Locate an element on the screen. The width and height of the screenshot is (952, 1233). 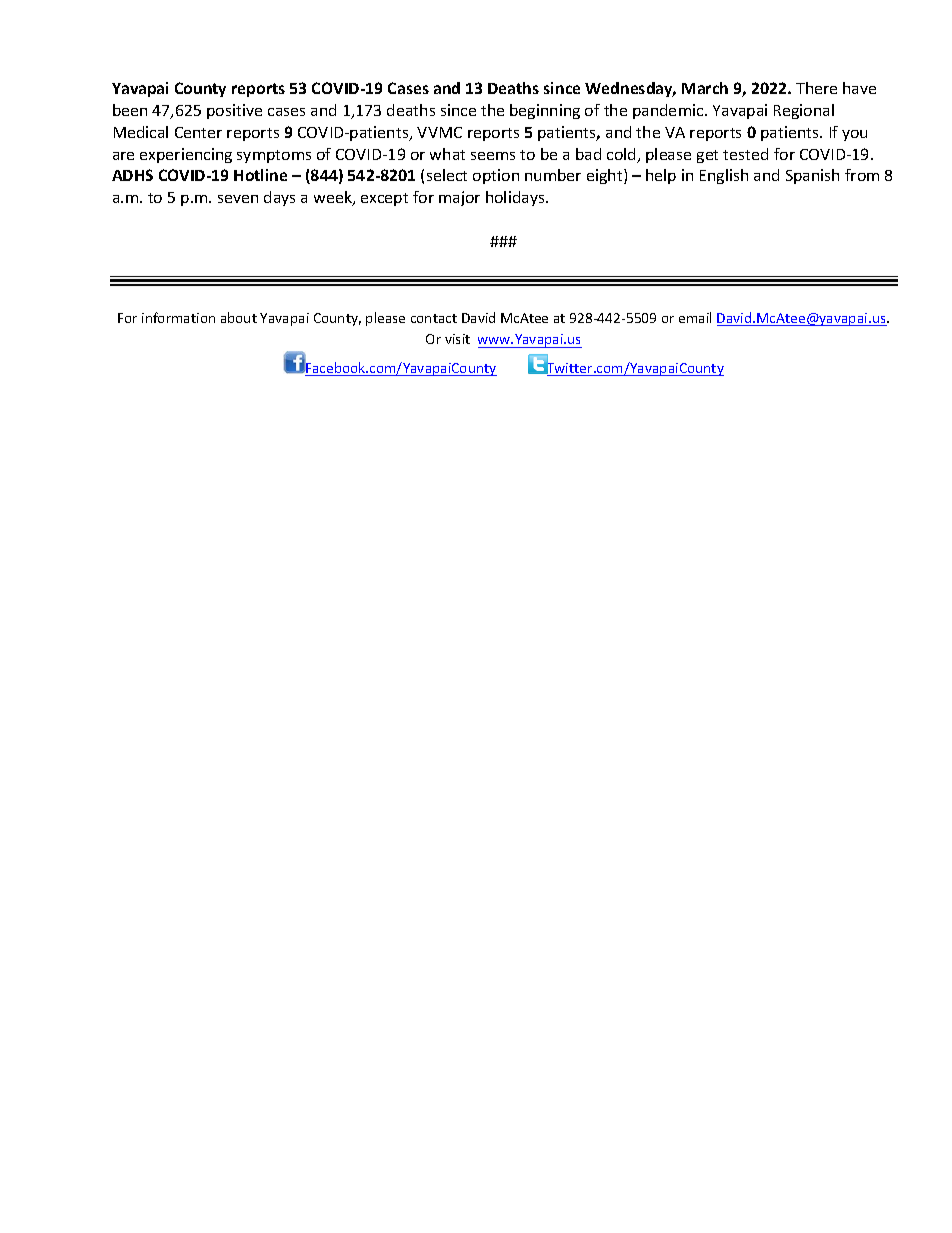
Spanish is located at coordinates (812, 176).
